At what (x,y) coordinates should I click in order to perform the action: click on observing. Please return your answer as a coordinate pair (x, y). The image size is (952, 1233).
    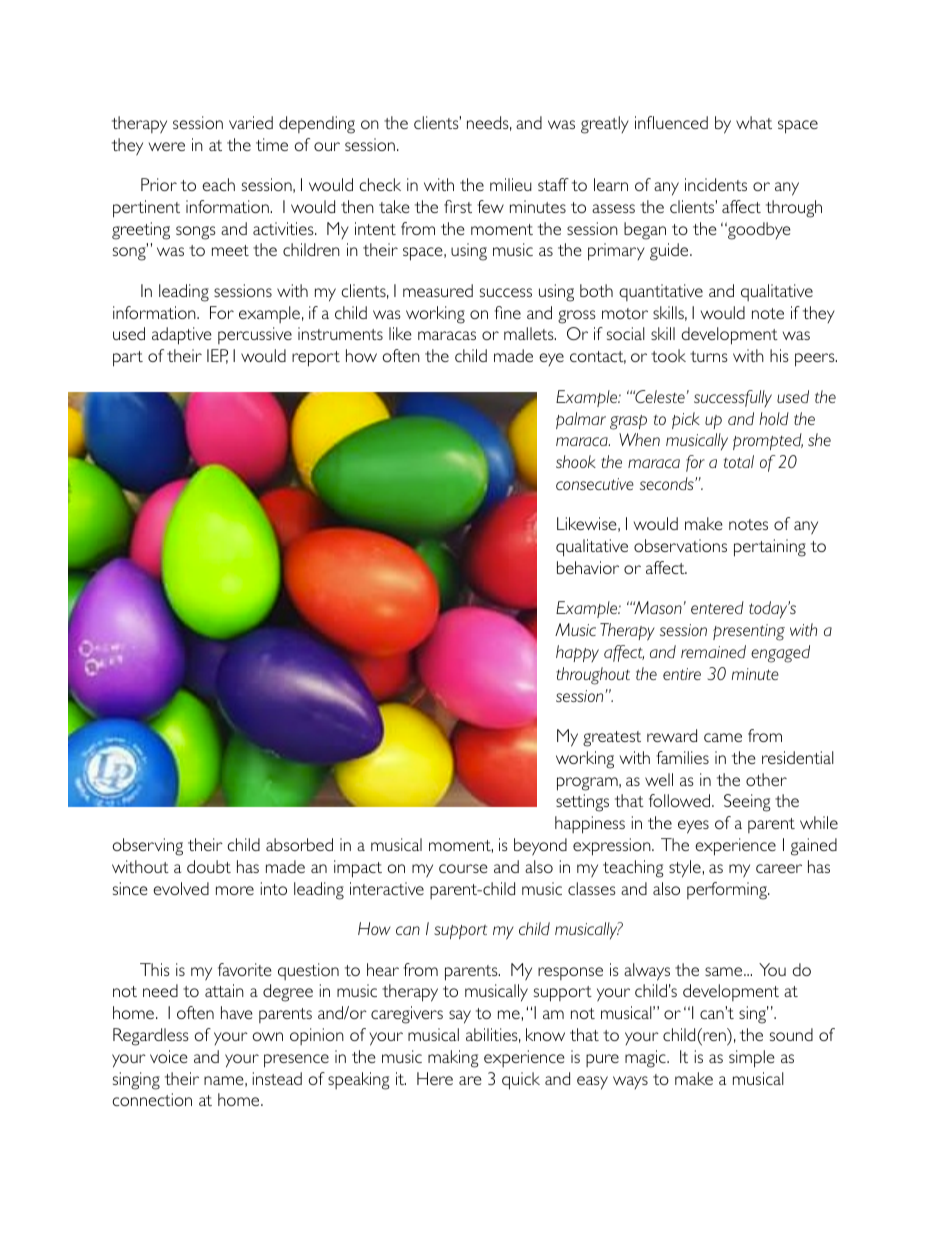
    Looking at the image, I should click on (148, 847).
